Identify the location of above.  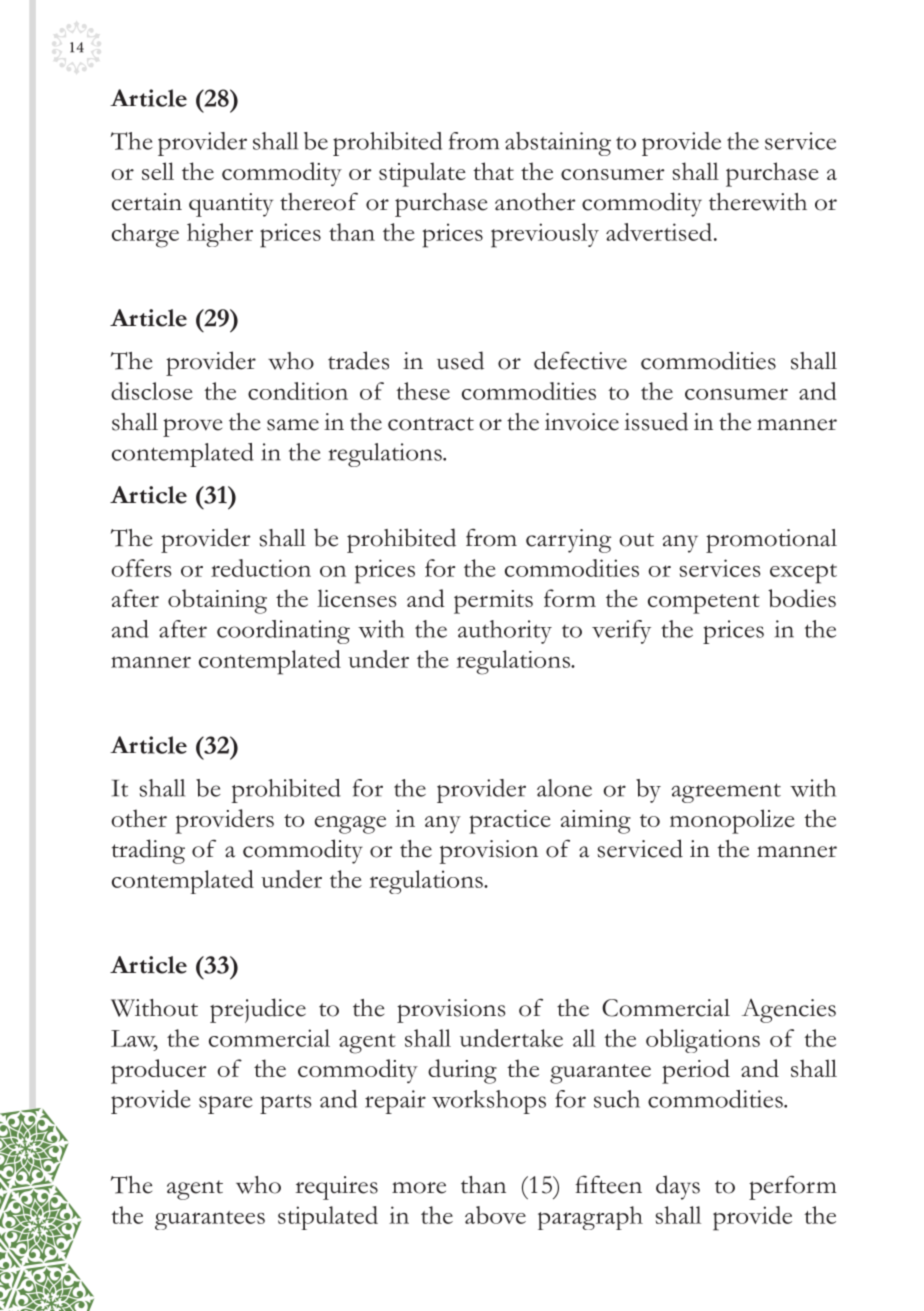
(495, 1215).
